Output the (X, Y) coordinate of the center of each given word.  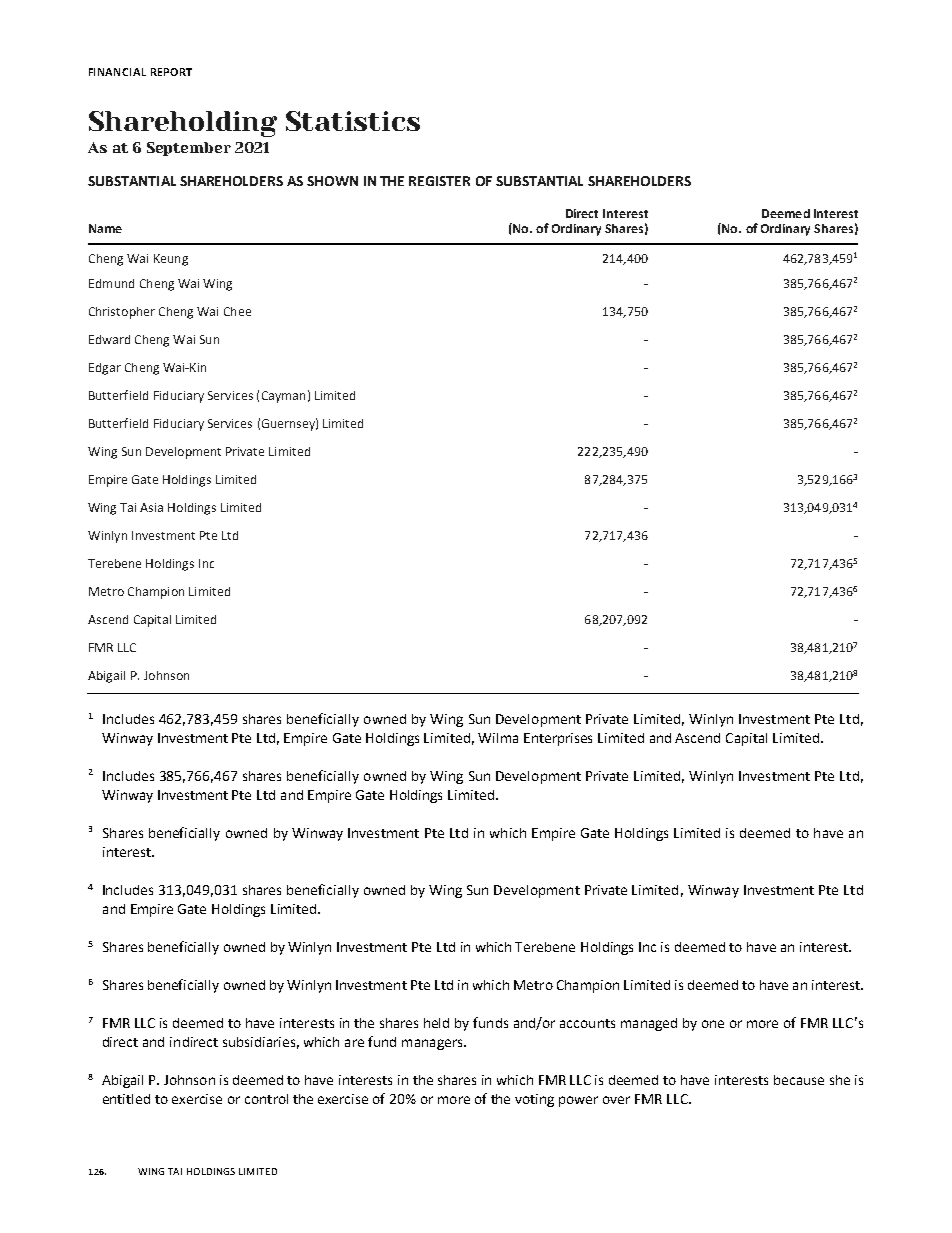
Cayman (283, 397)
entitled (126, 1099)
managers (433, 1044)
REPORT (171, 72)
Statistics (353, 121)
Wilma (498, 738)
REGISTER (439, 181)
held (436, 1023)
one (713, 1024)
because (799, 1080)
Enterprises (558, 739)
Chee (237, 311)
